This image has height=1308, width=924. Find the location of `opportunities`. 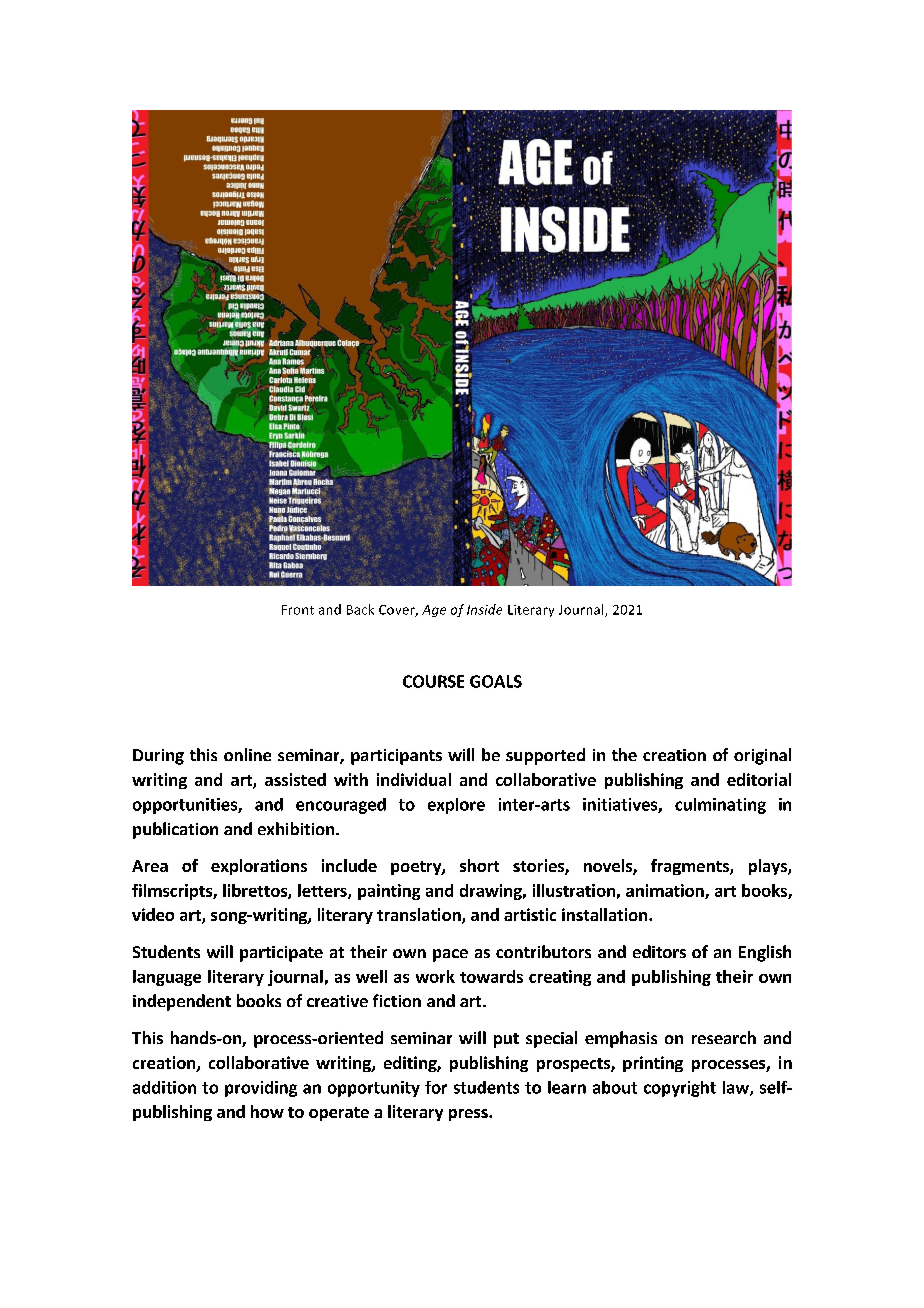

opportunities is located at coordinates (186, 806).
